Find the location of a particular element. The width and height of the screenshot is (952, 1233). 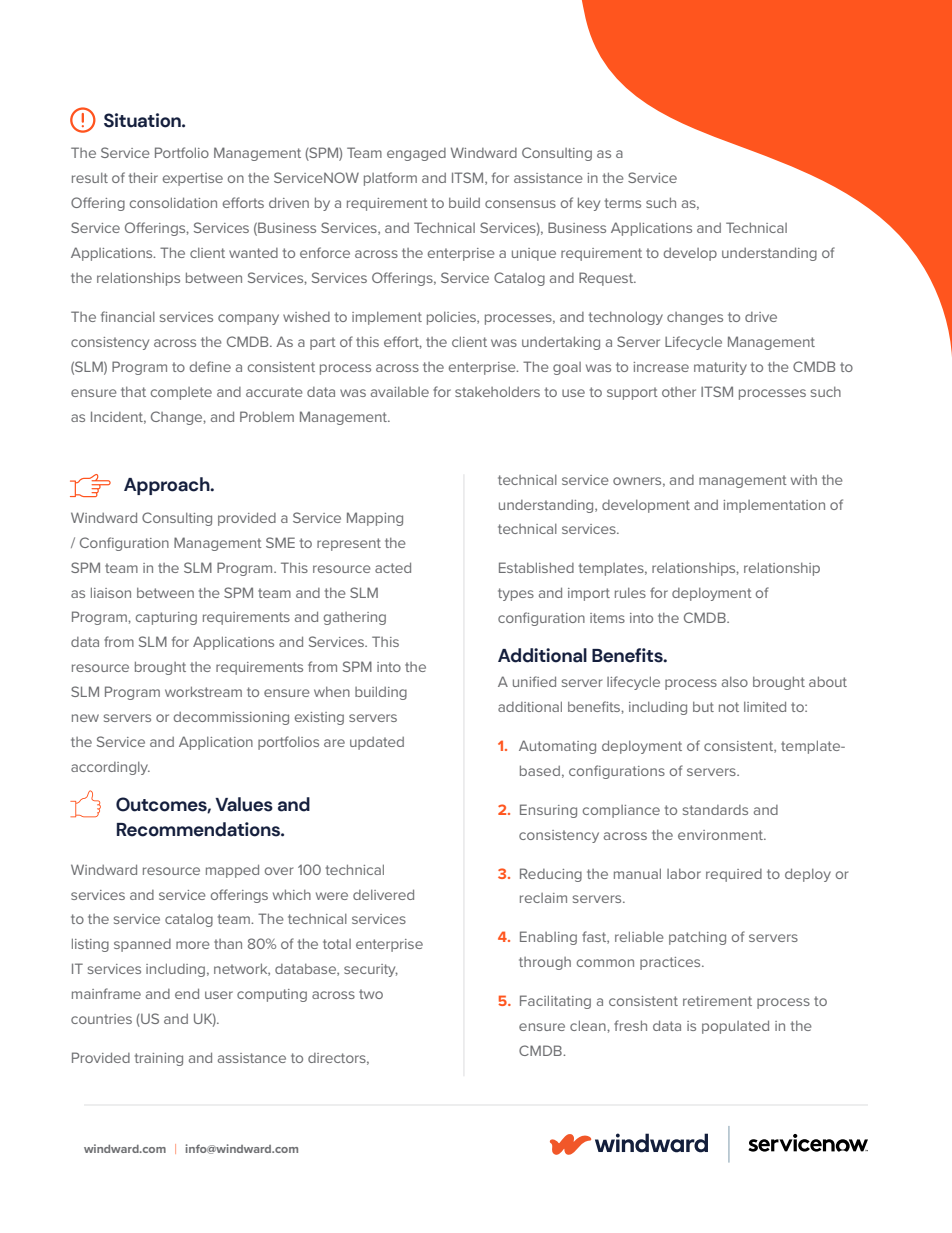

terms is located at coordinates (623, 203).
